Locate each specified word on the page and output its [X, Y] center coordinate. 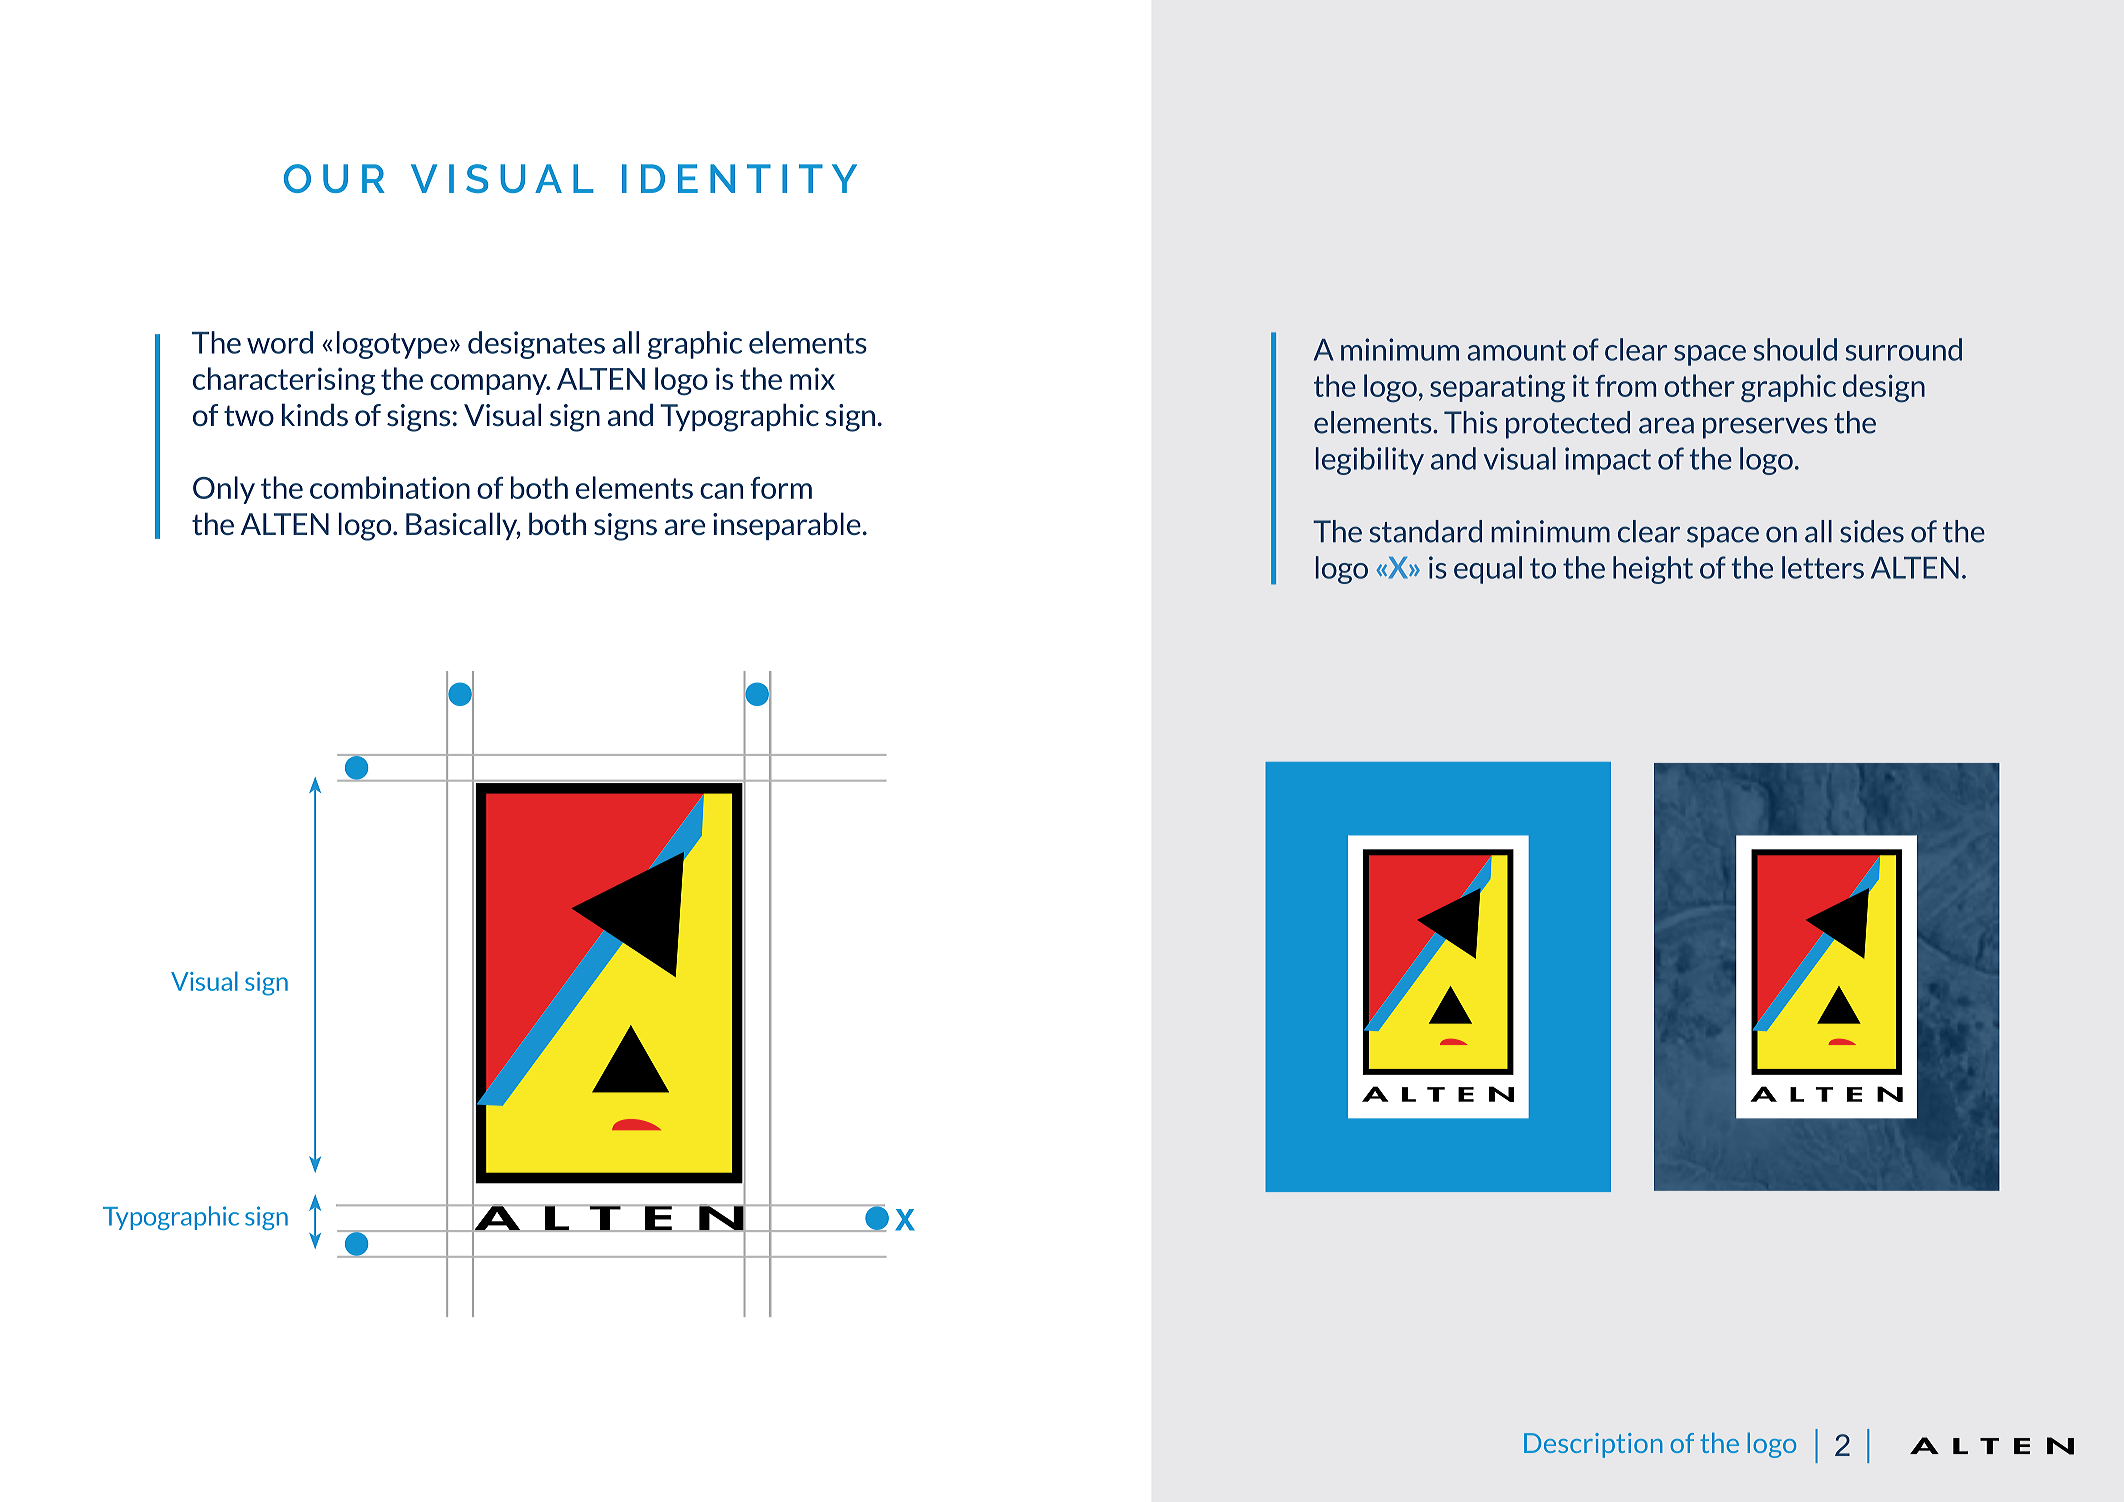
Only [224, 490]
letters [1823, 567]
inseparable [787, 526]
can [721, 491]
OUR [334, 178]
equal [1488, 570]
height [1653, 570]
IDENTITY [739, 178]
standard [1425, 531]
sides [1872, 531]
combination [390, 487]
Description [1593, 1445]
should [1795, 349]
